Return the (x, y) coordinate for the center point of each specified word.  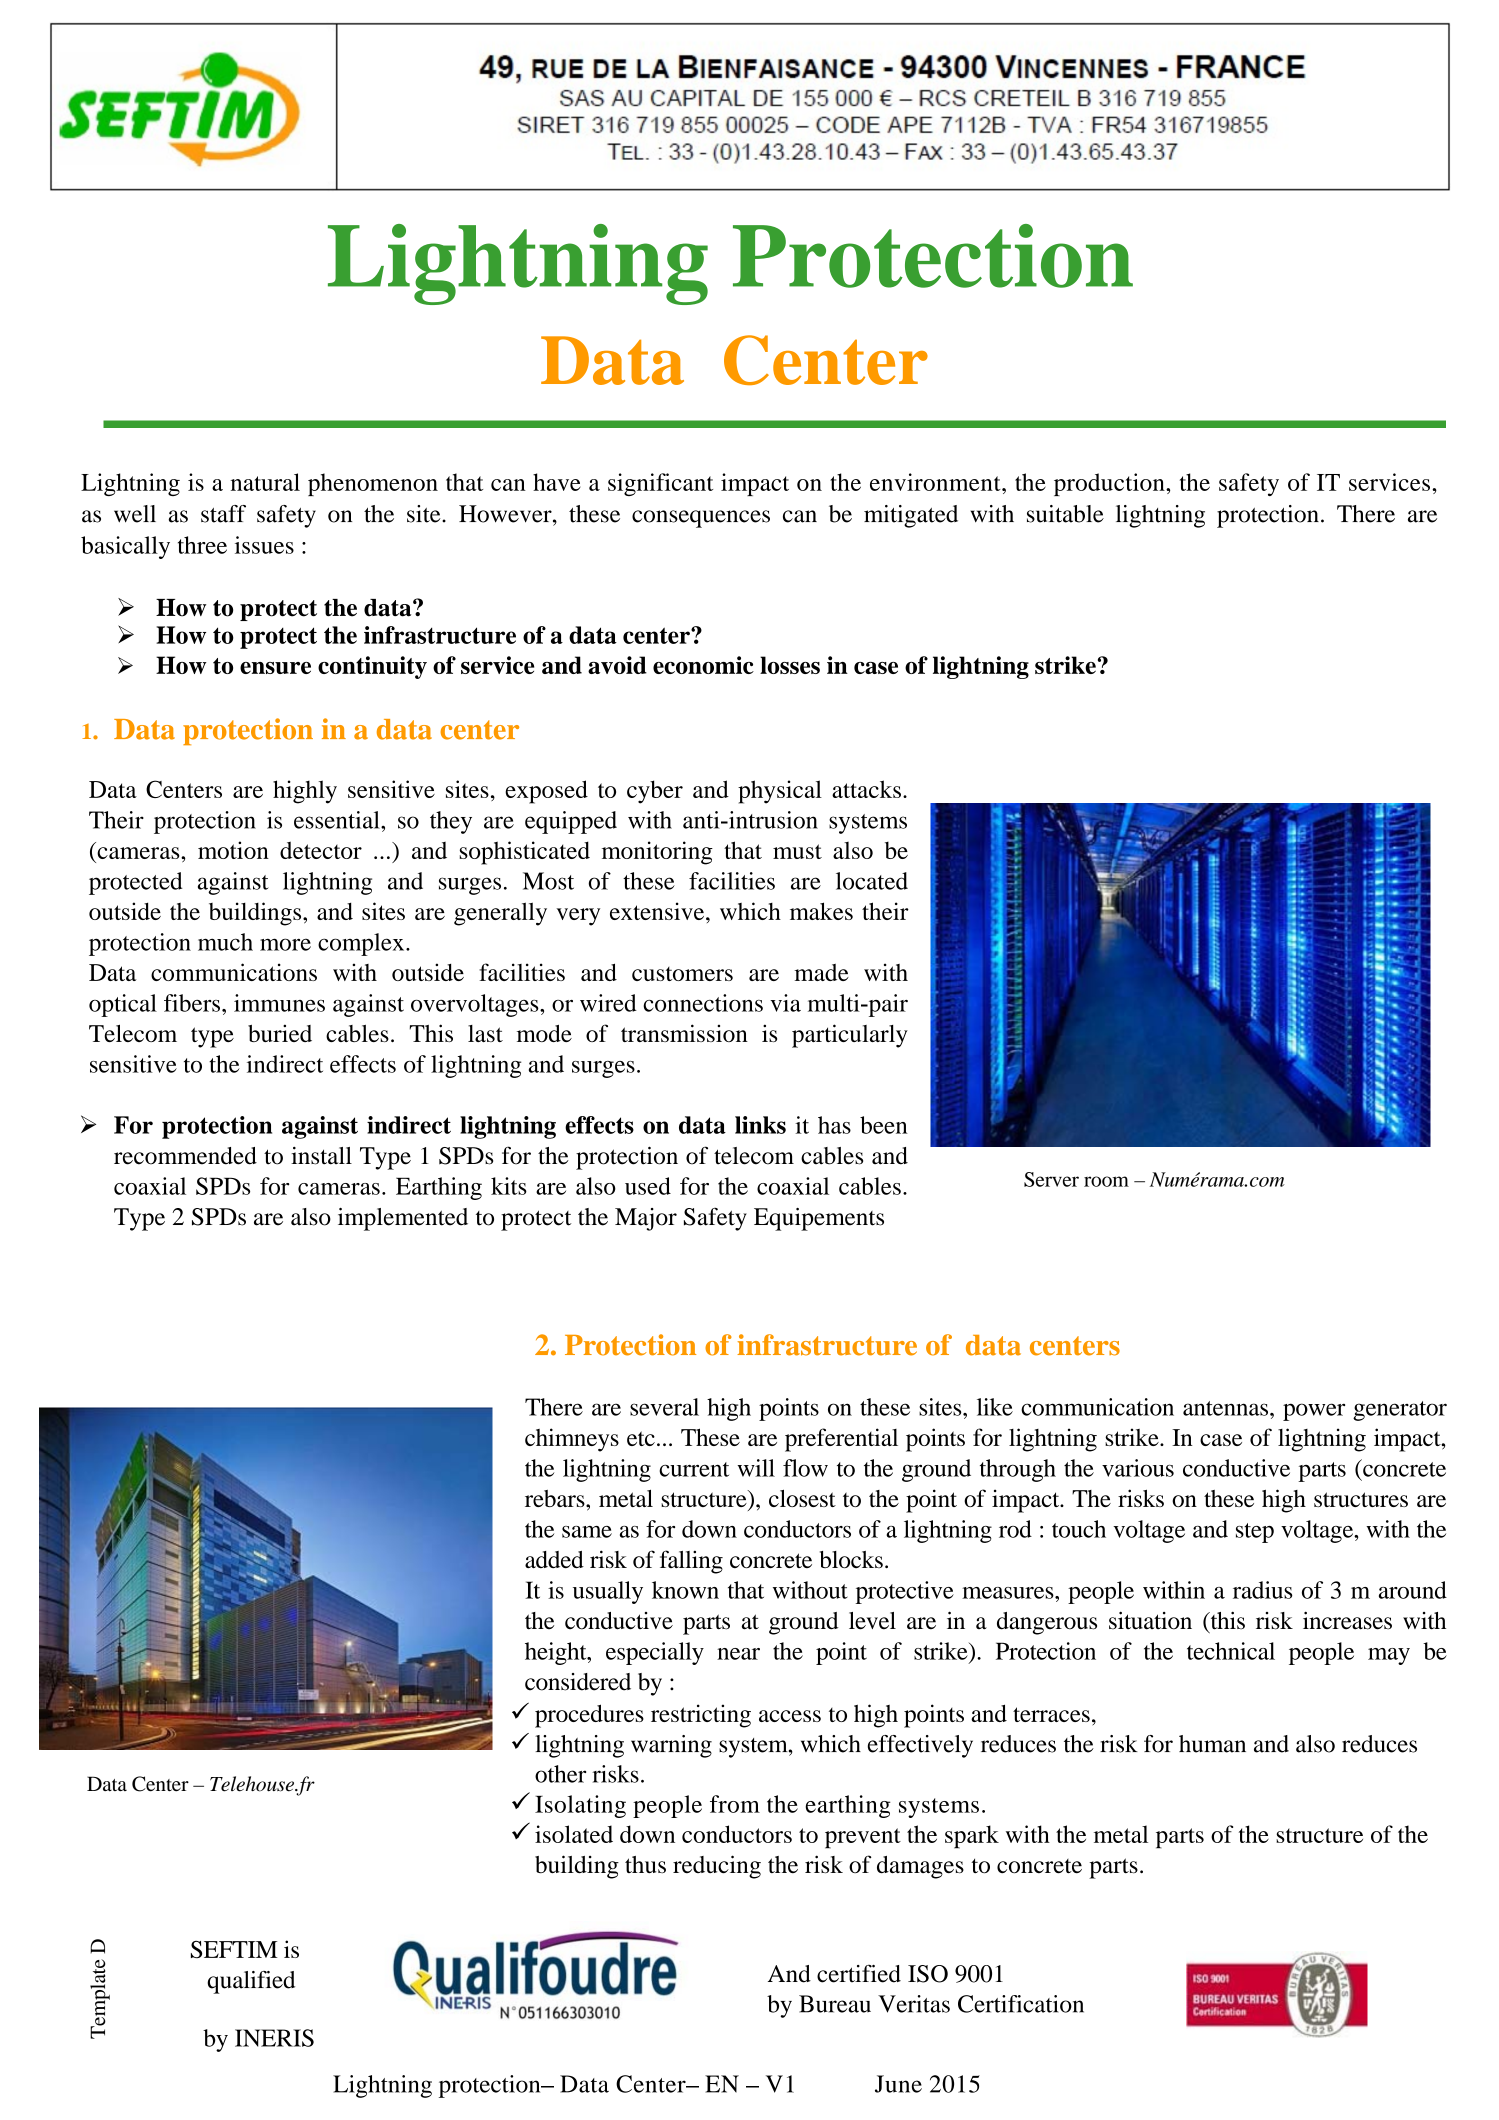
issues (264, 545)
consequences (701, 519)
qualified (251, 1982)
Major (646, 1219)
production (1110, 484)
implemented (403, 1219)
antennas (1227, 1408)
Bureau (835, 2004)
